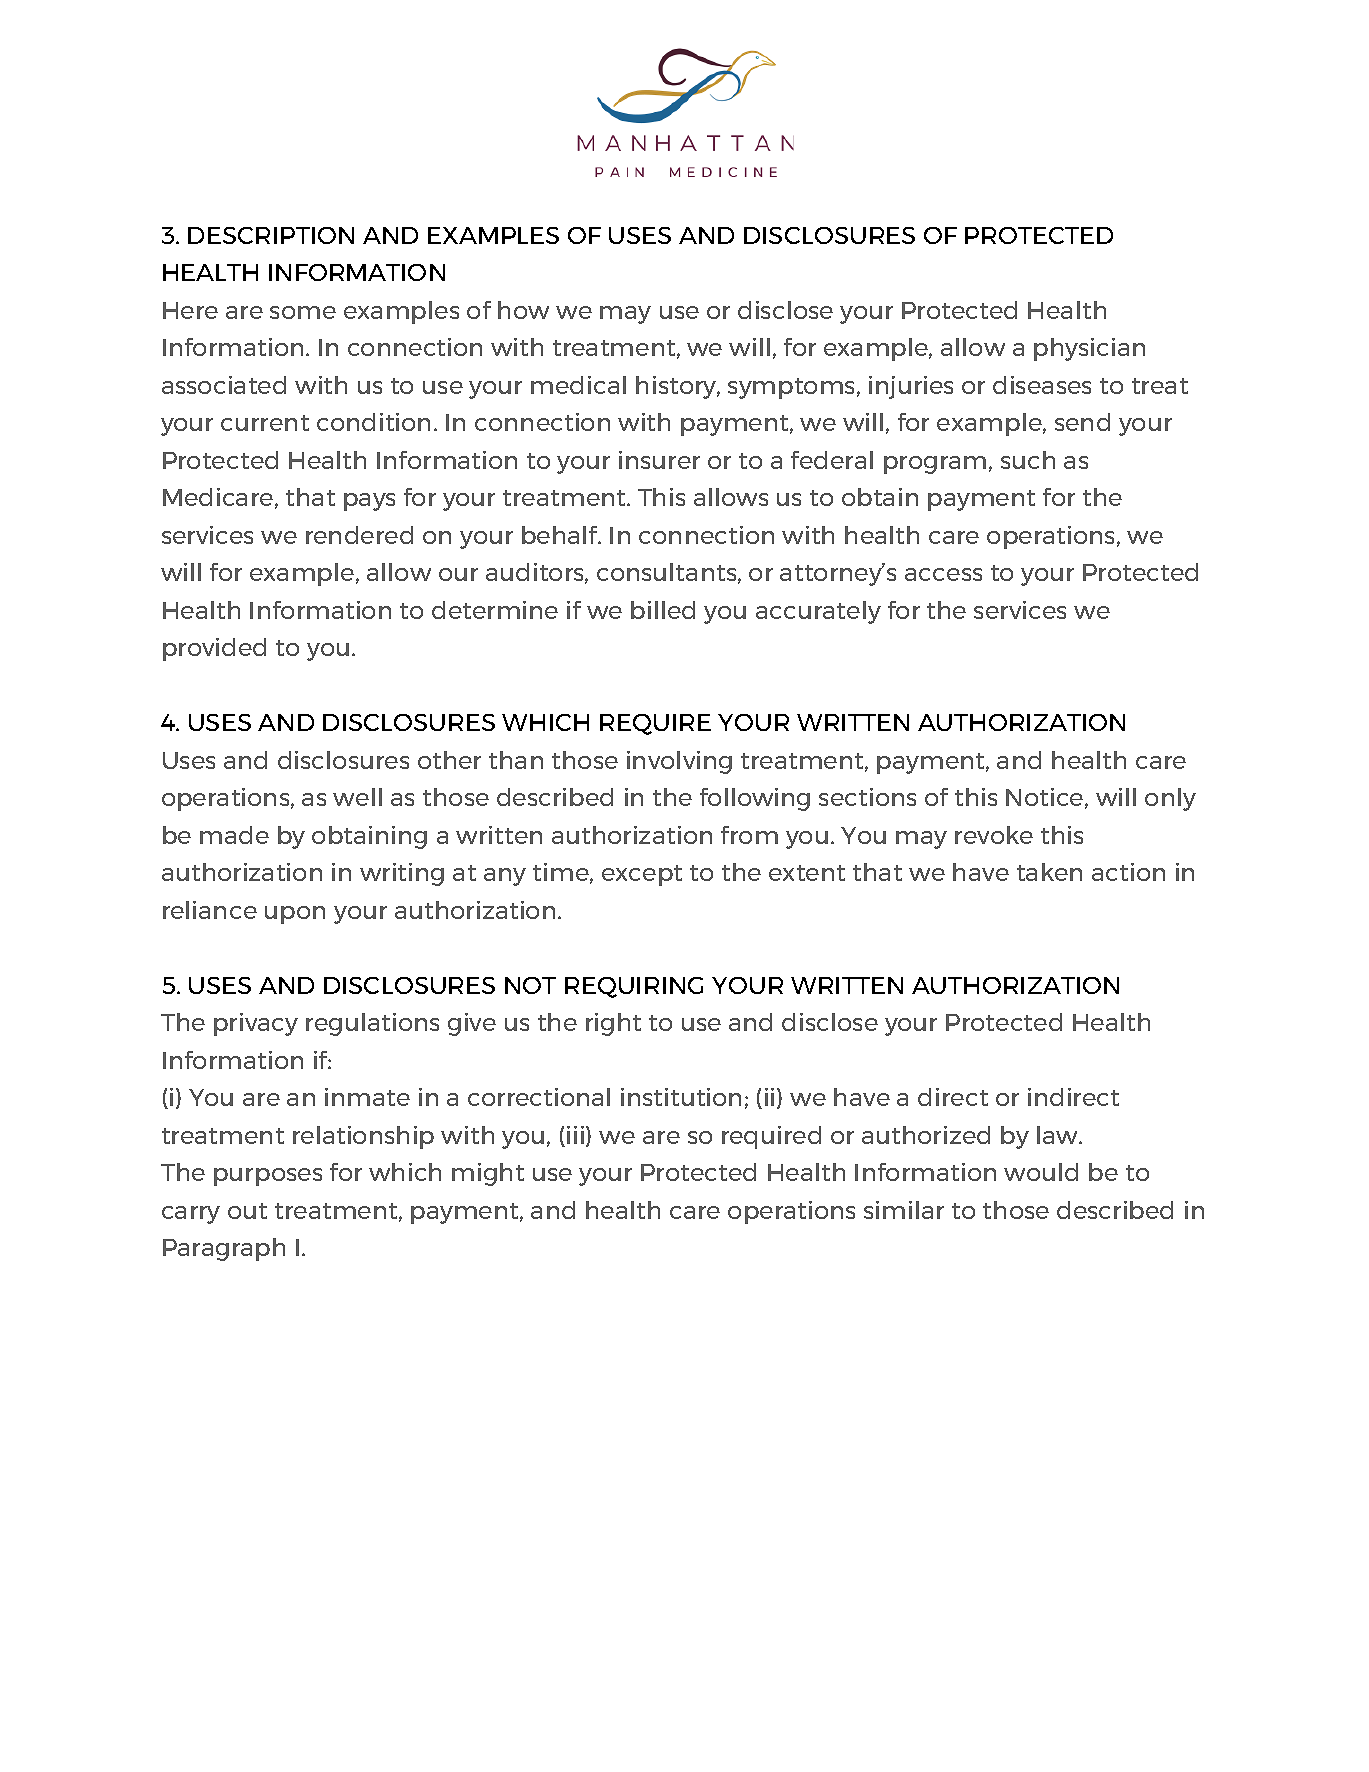 The height and width of the document is (1772, 1369). What do you see at coordinates (1049, 872) in the document?
I see `taken` at bounding box center [1049, 872].
